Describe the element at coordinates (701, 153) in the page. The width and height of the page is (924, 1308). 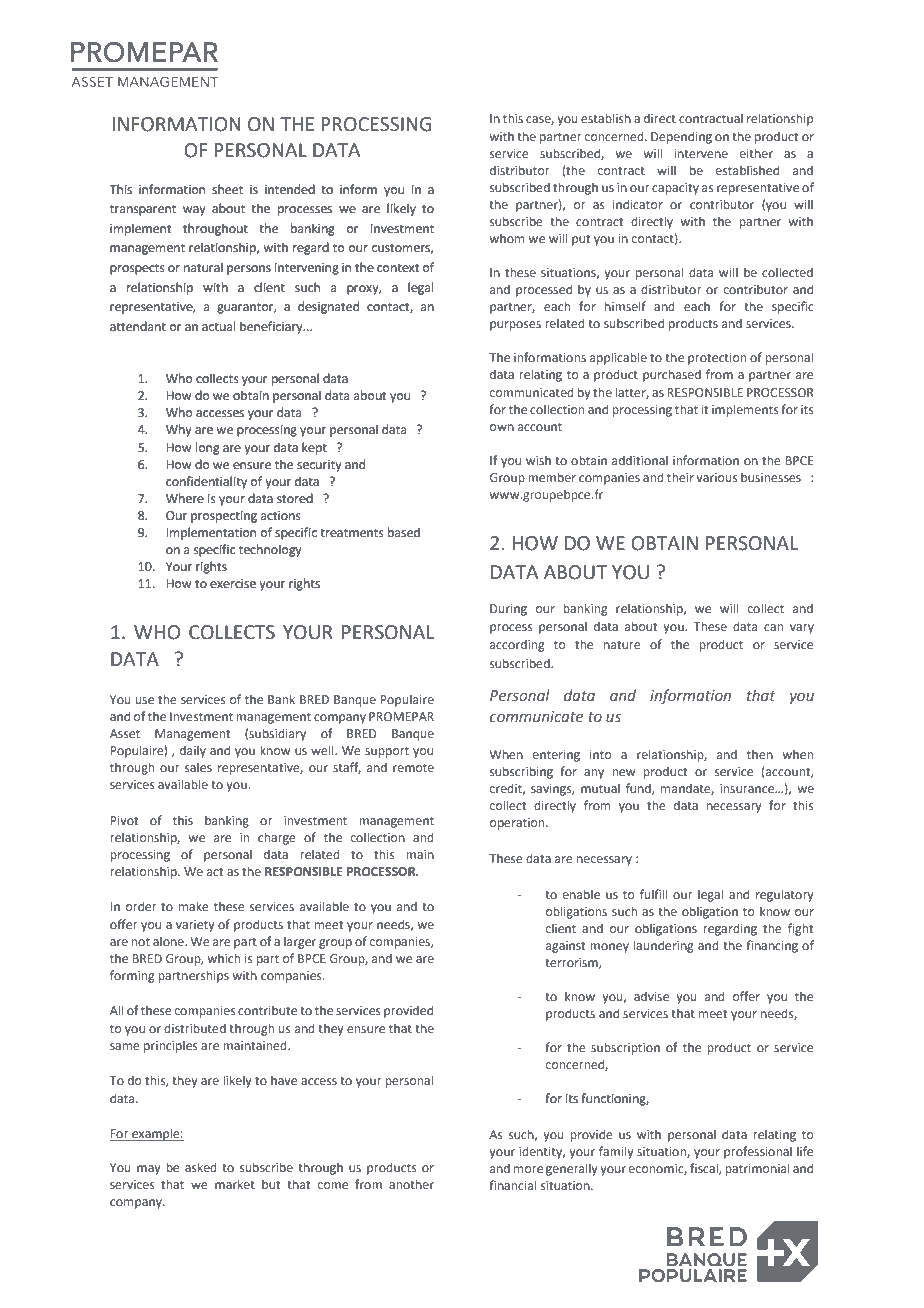
I see `intervene` at that location.
